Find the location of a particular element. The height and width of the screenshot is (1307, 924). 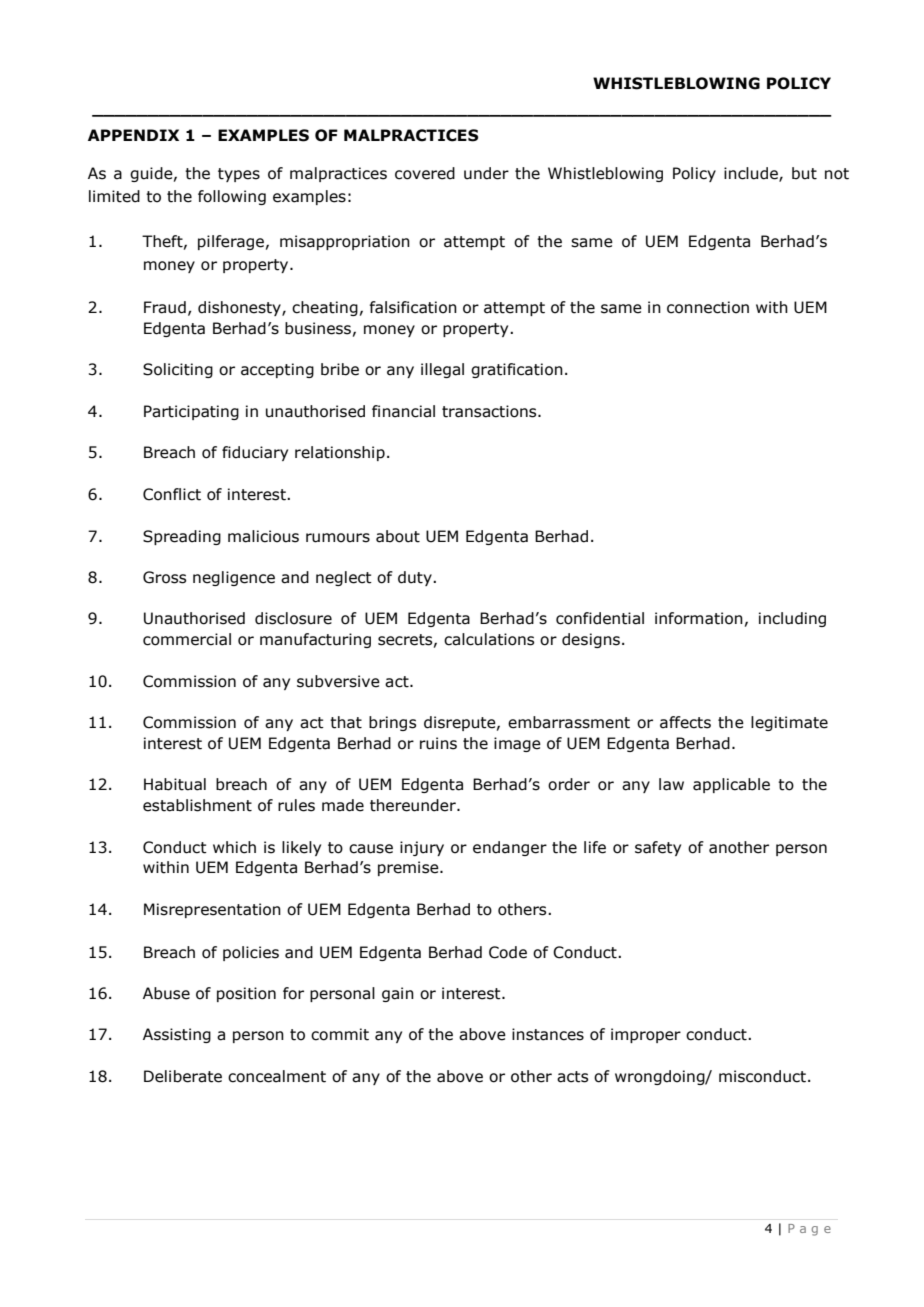

applicable is located at coordinates (731, 785).
